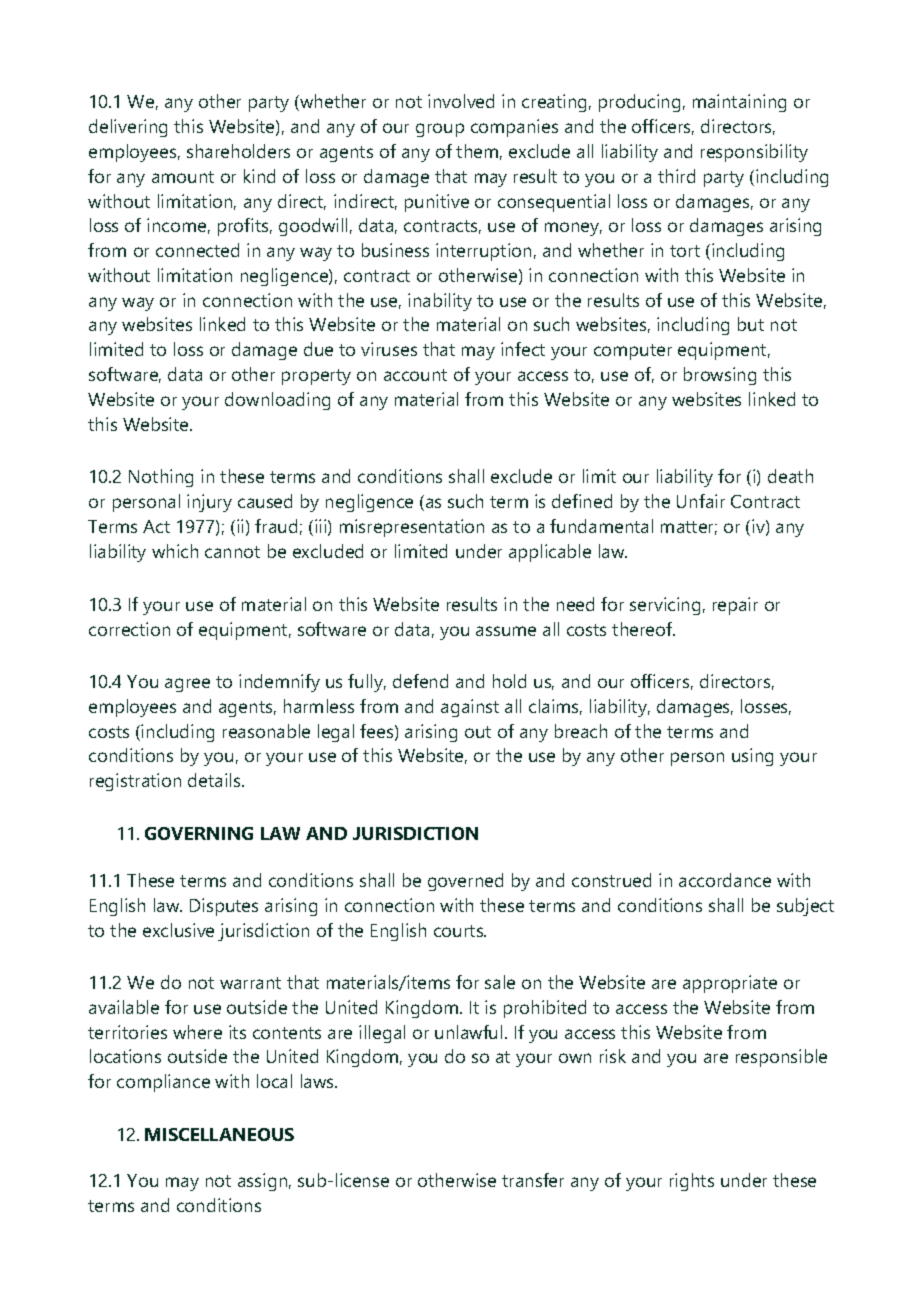 The height and width of the document is (1308, 924). I want to click on group, so click(440, 130).
